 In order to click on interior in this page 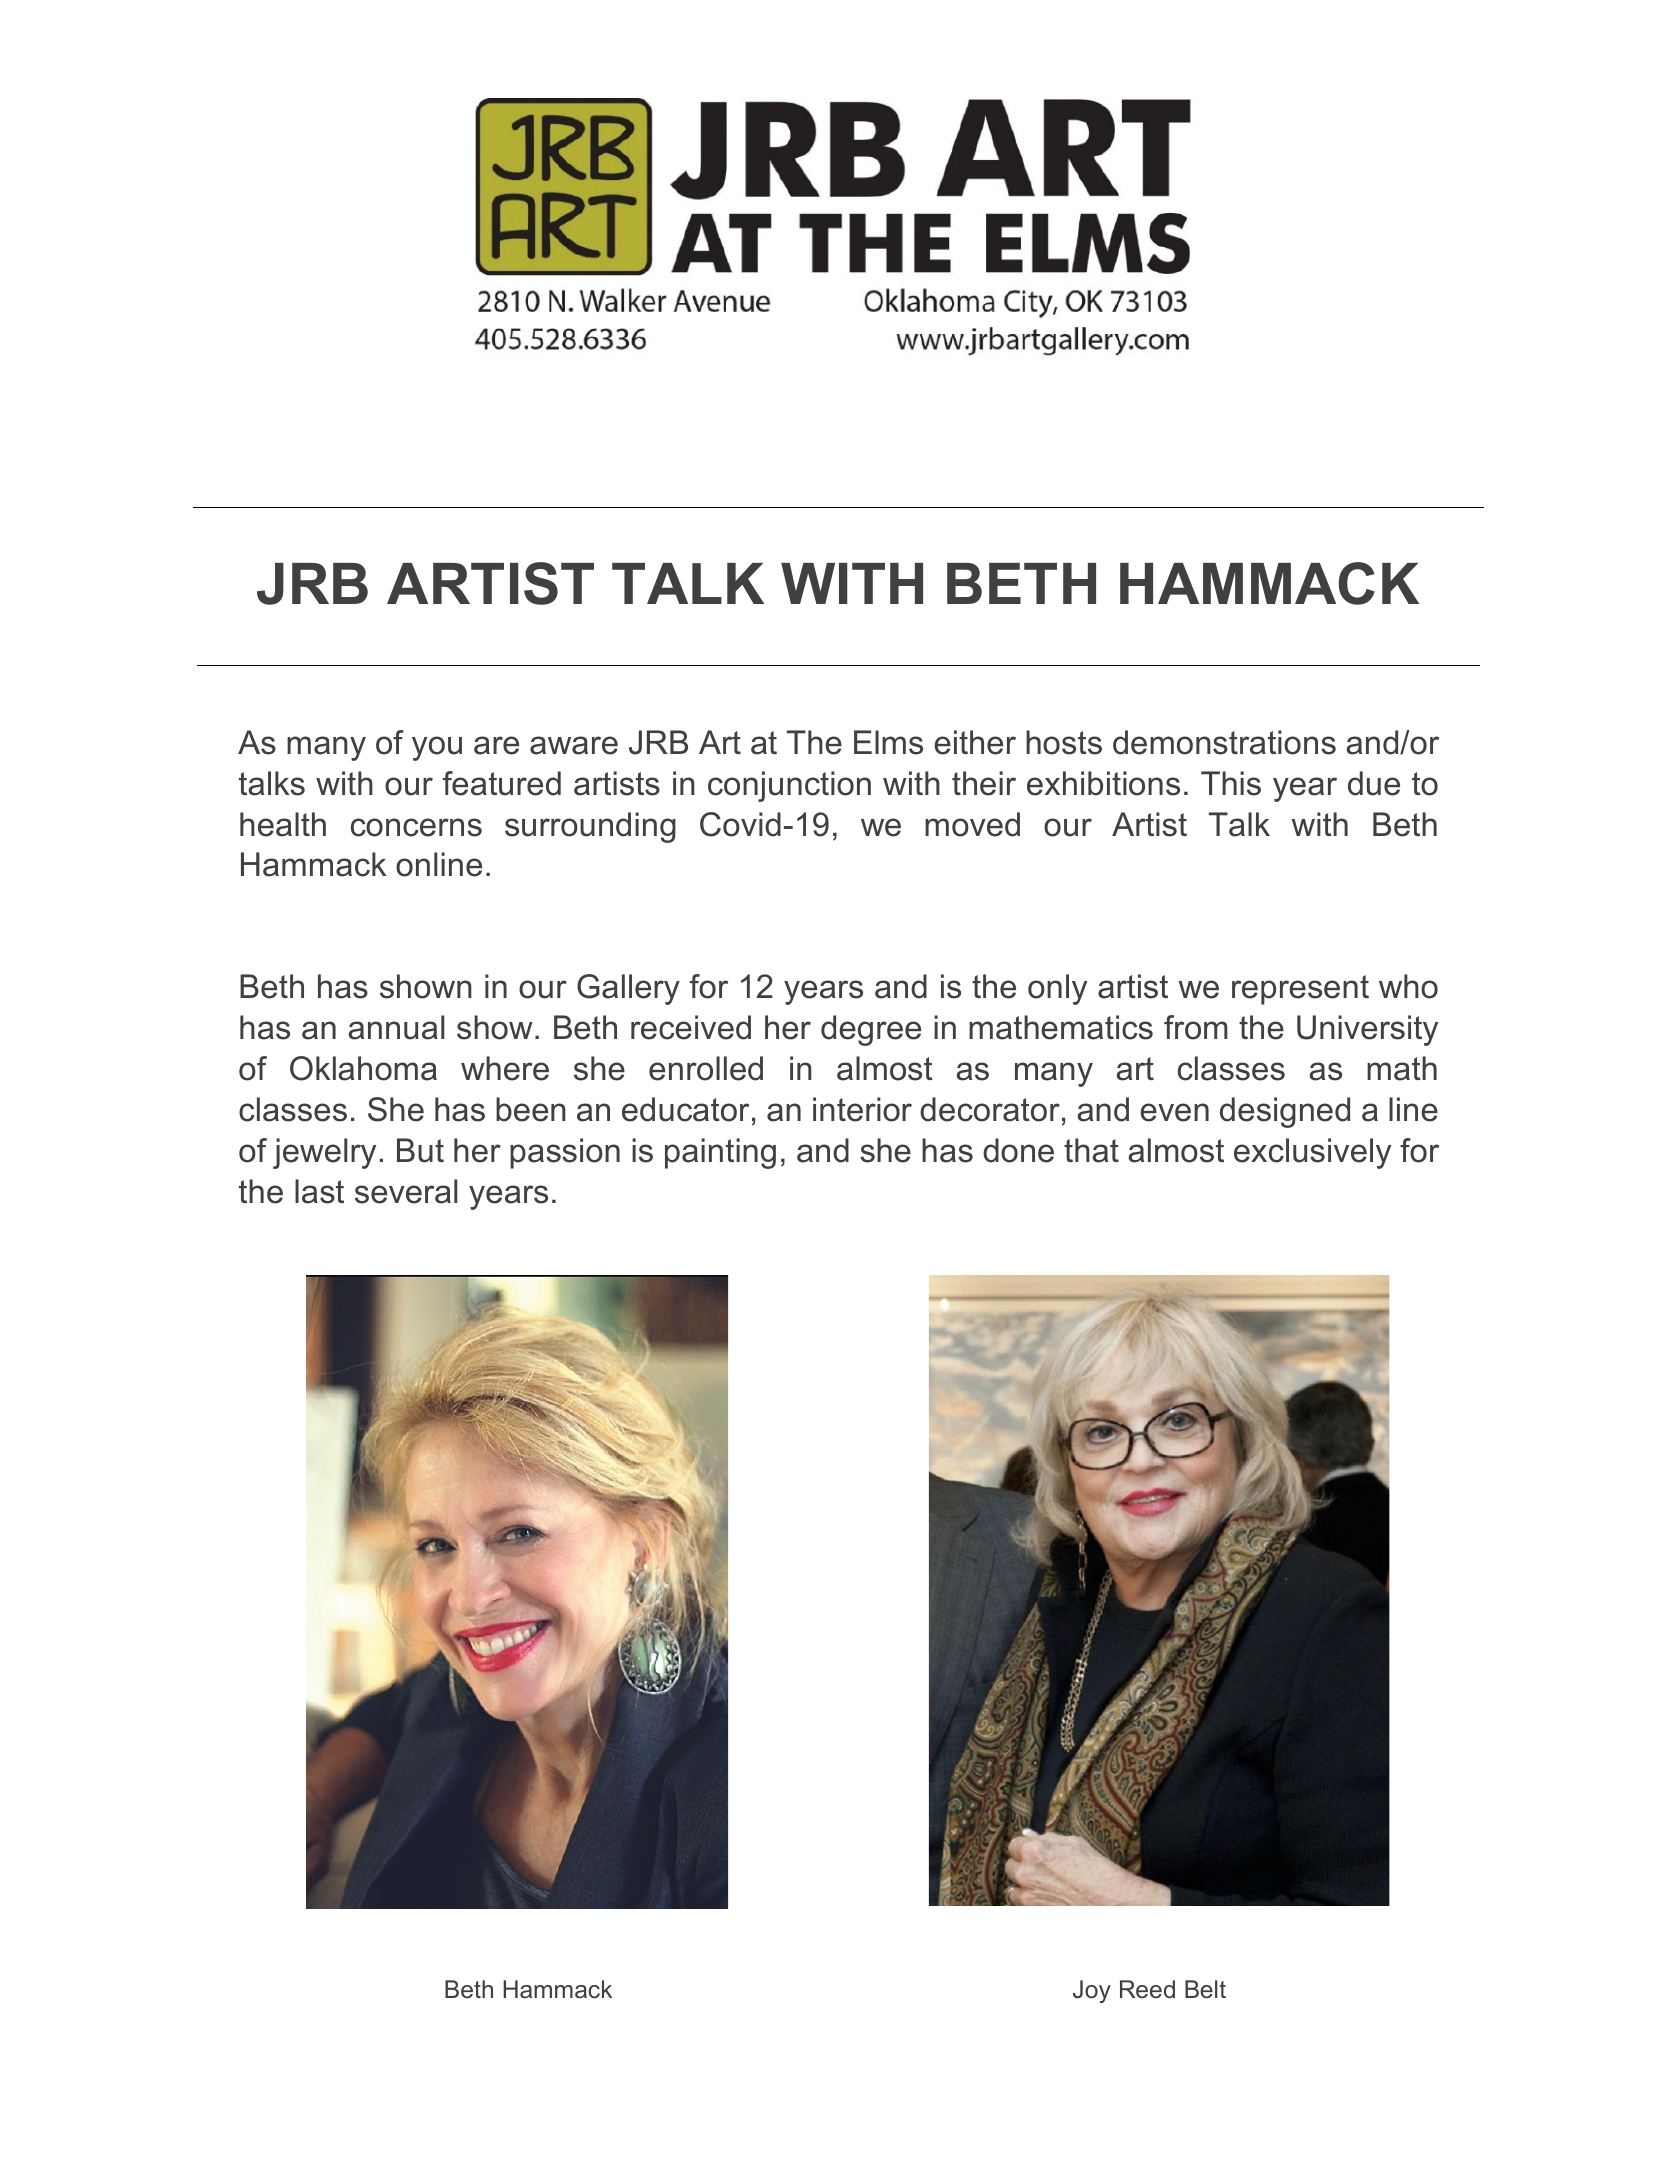, I will do `click(862, 1109)`.
